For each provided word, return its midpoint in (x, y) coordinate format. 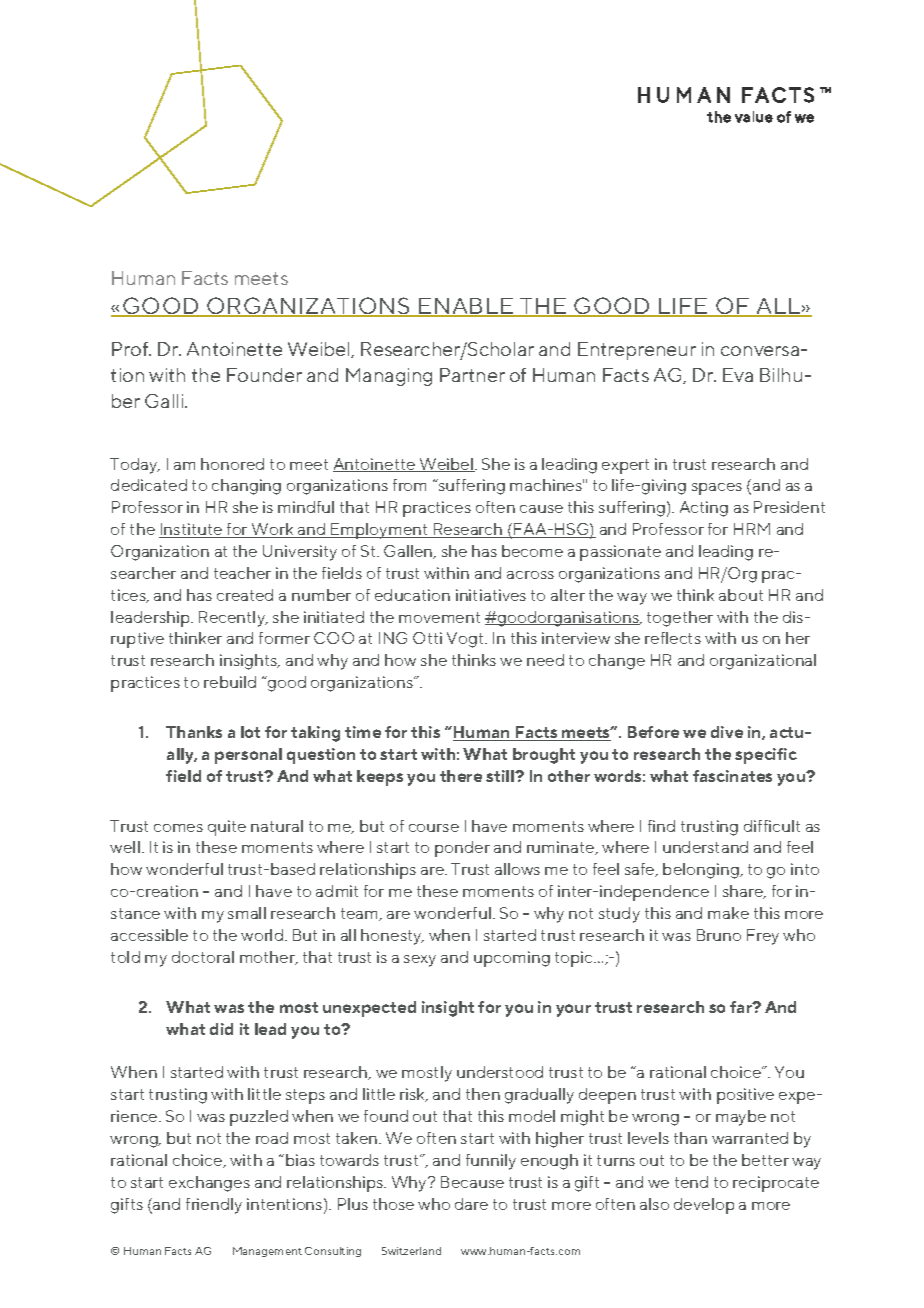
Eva (738, 375)
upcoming (512, 959)
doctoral (203, 957)
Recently (233, 619)
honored (232, 464)
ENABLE (466, 307)
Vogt (466, 640)
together (680, 619)
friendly (214, 1206)
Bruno (719, 935)
